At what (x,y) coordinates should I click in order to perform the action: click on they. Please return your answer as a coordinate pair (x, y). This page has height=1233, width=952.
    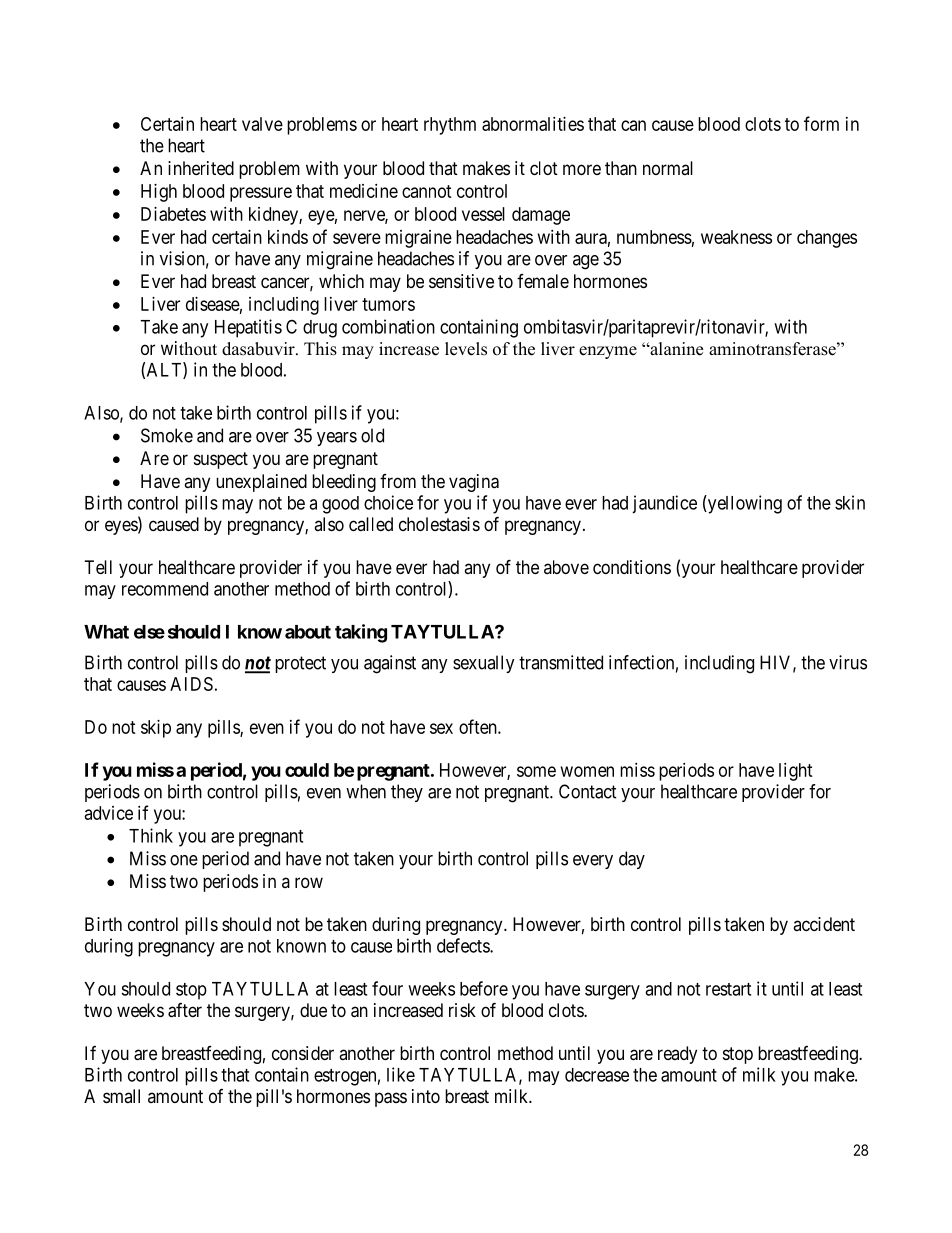
    Looking at the image, I should click on (407, 793).
